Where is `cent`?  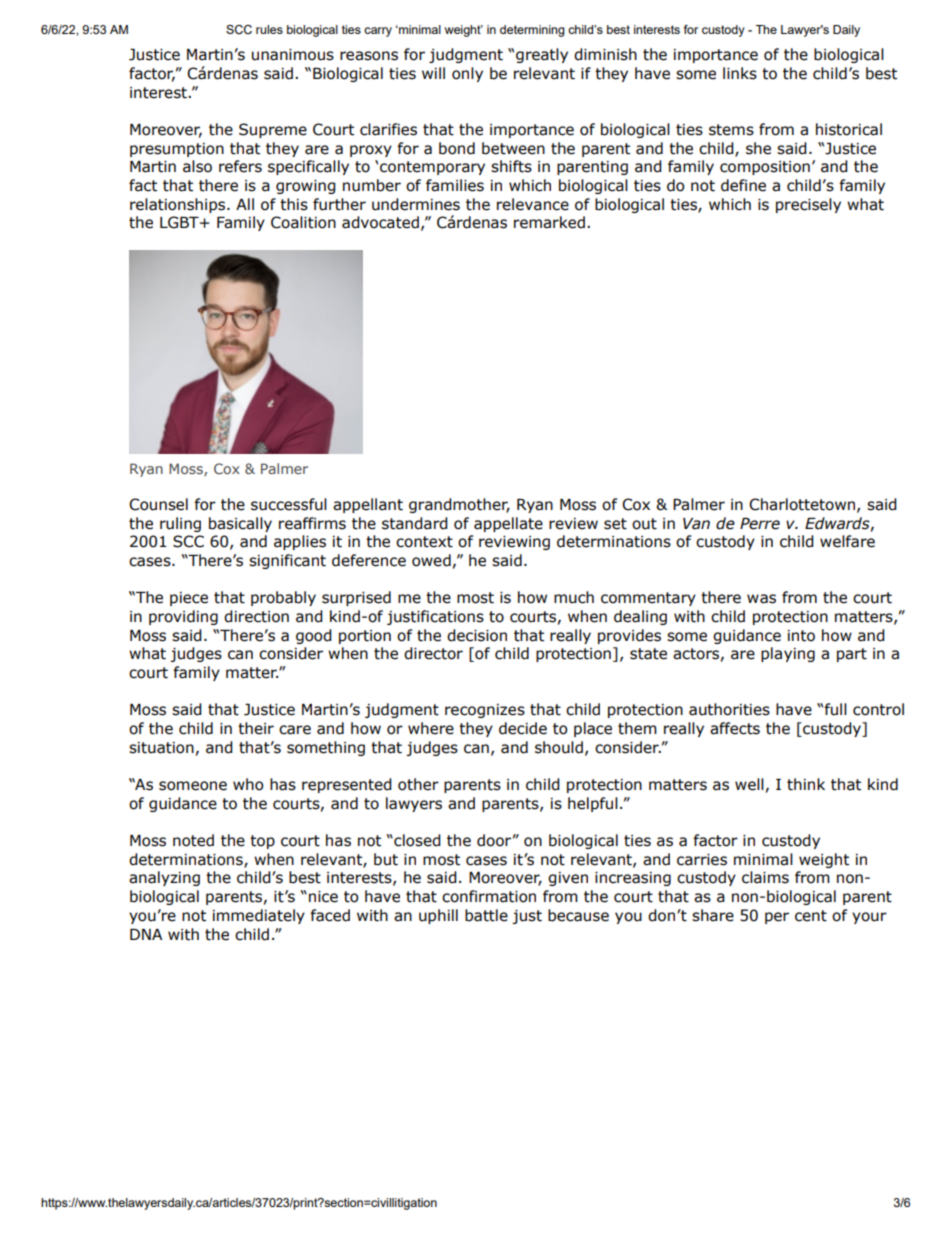 cent is located at coordinates (811, 916).
